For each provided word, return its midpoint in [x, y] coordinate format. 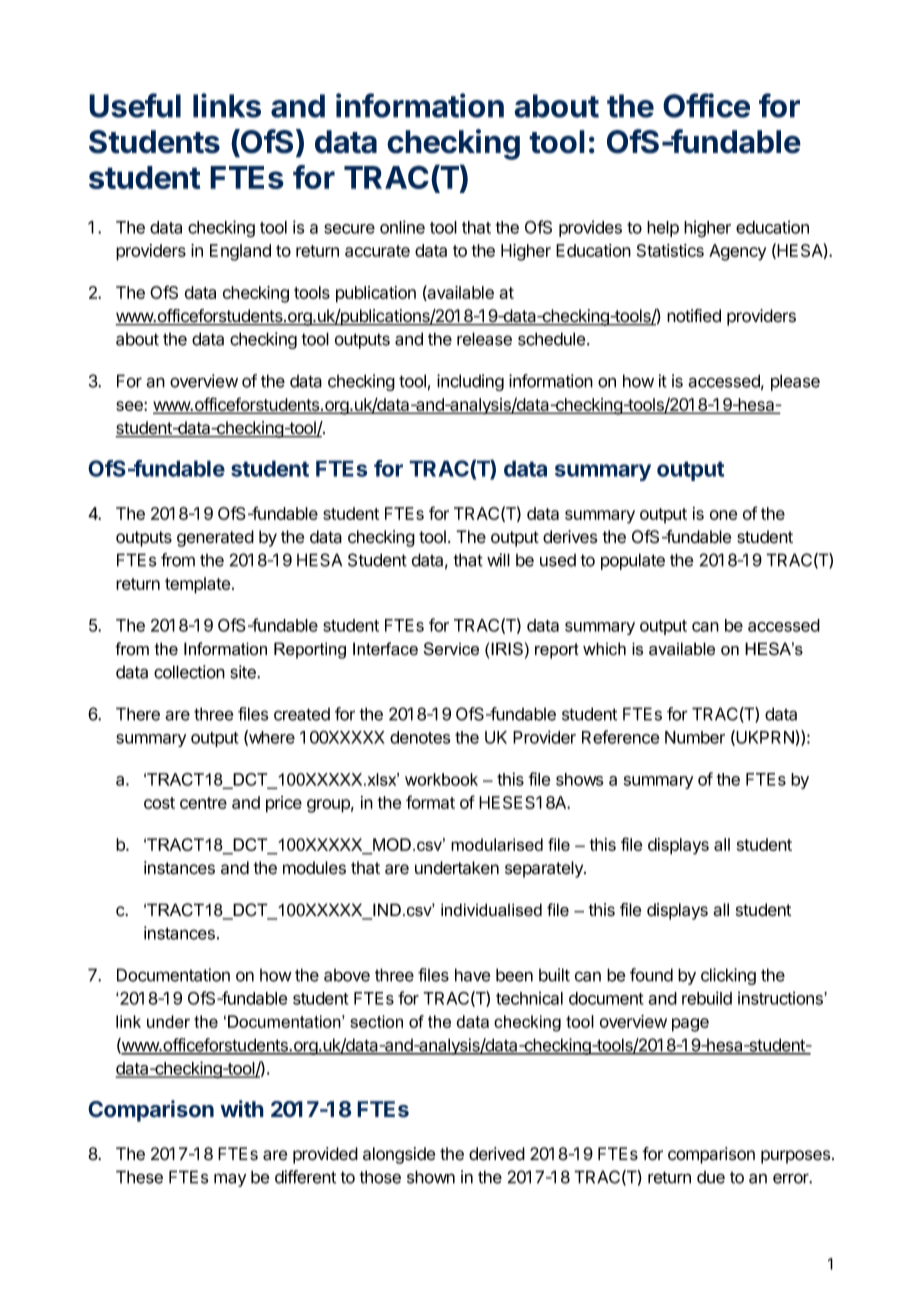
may [230, 1180]
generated [215, 538]
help [663, 229]
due [711, 1177]
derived [497, 1154]
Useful [135, 105]
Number [695, 737]
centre [203, 803]
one [723, 515]
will [498, 560]
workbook [441, 779]
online [402, 227]
